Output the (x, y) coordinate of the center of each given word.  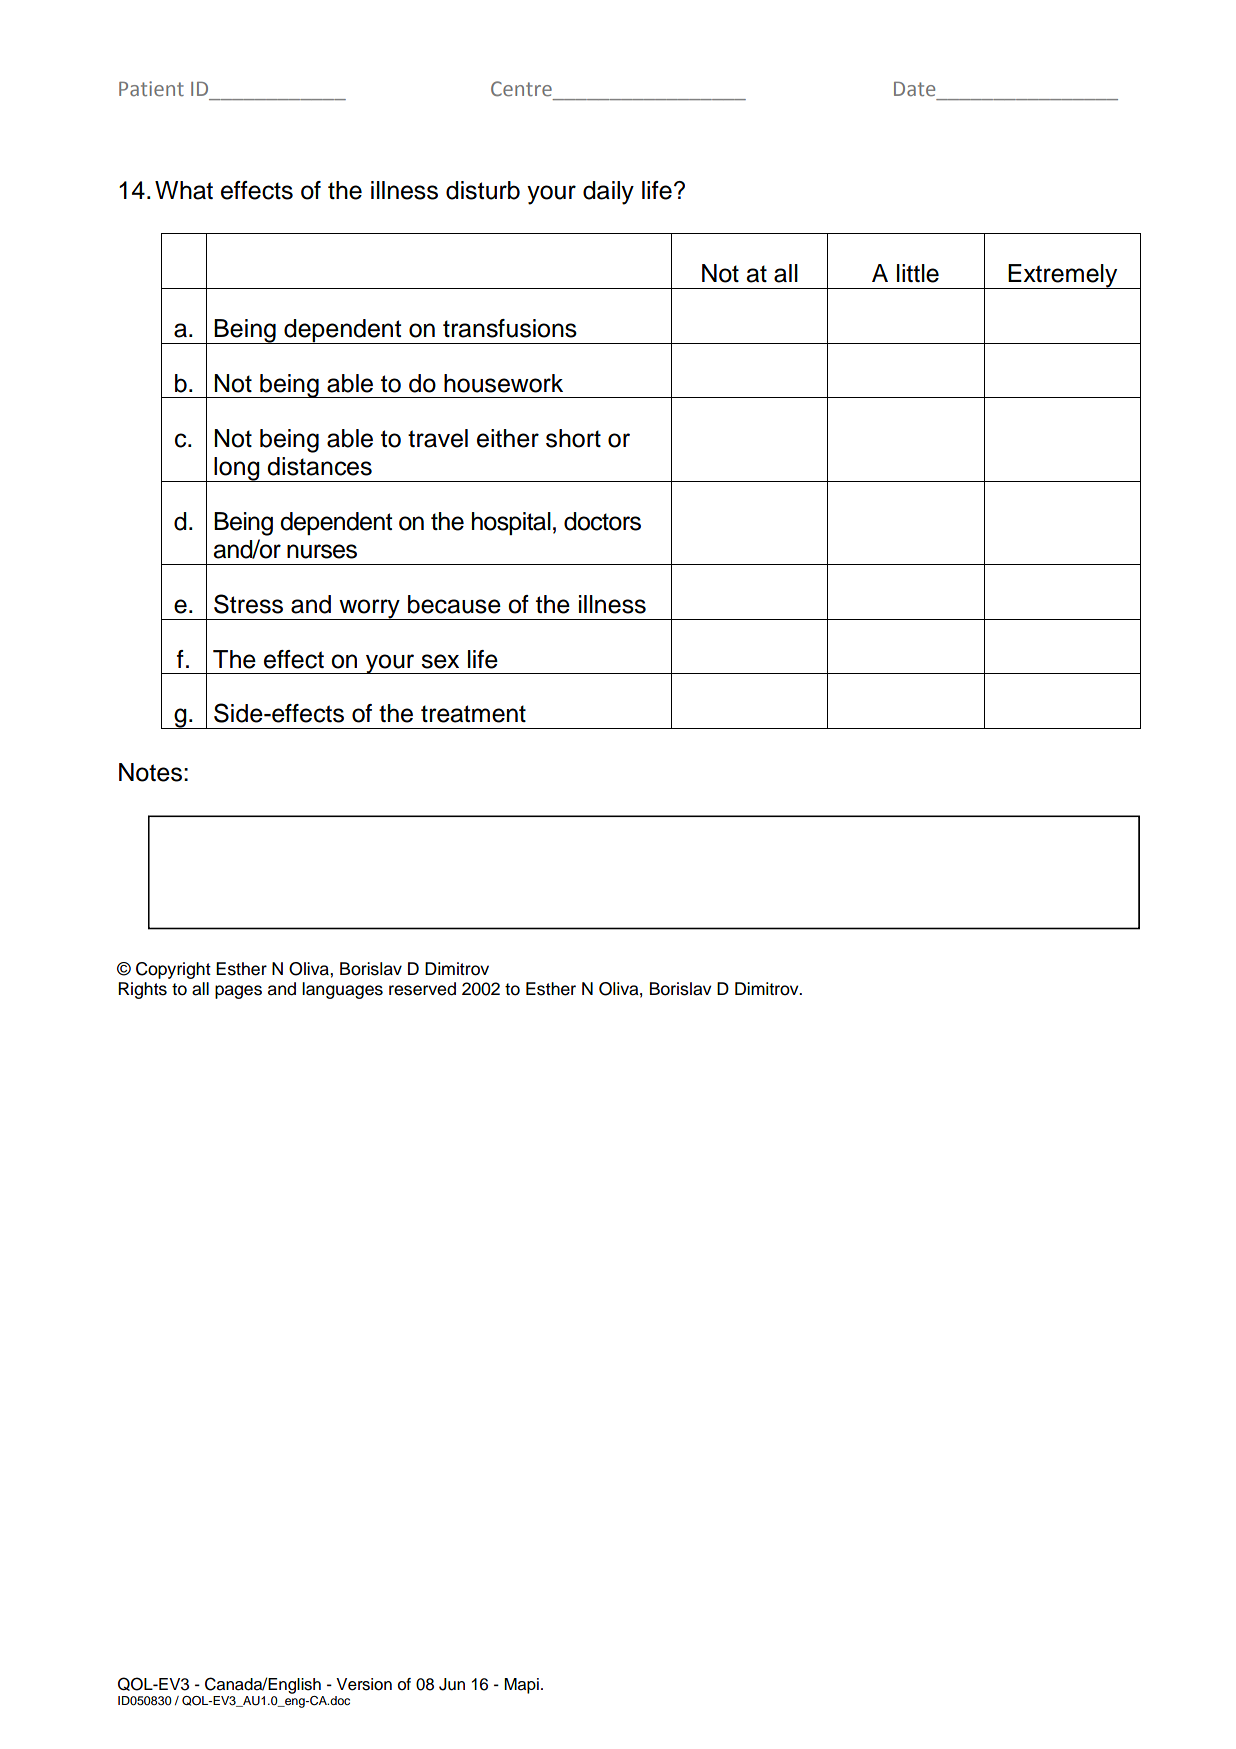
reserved (422, 989)
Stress (248, 604)
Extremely (1063, 276)
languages (342, 990)
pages (238, 992)
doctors (602, 521)
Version (364, 1684)
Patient (151, 89)
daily (608, 193)
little (918, 273)
